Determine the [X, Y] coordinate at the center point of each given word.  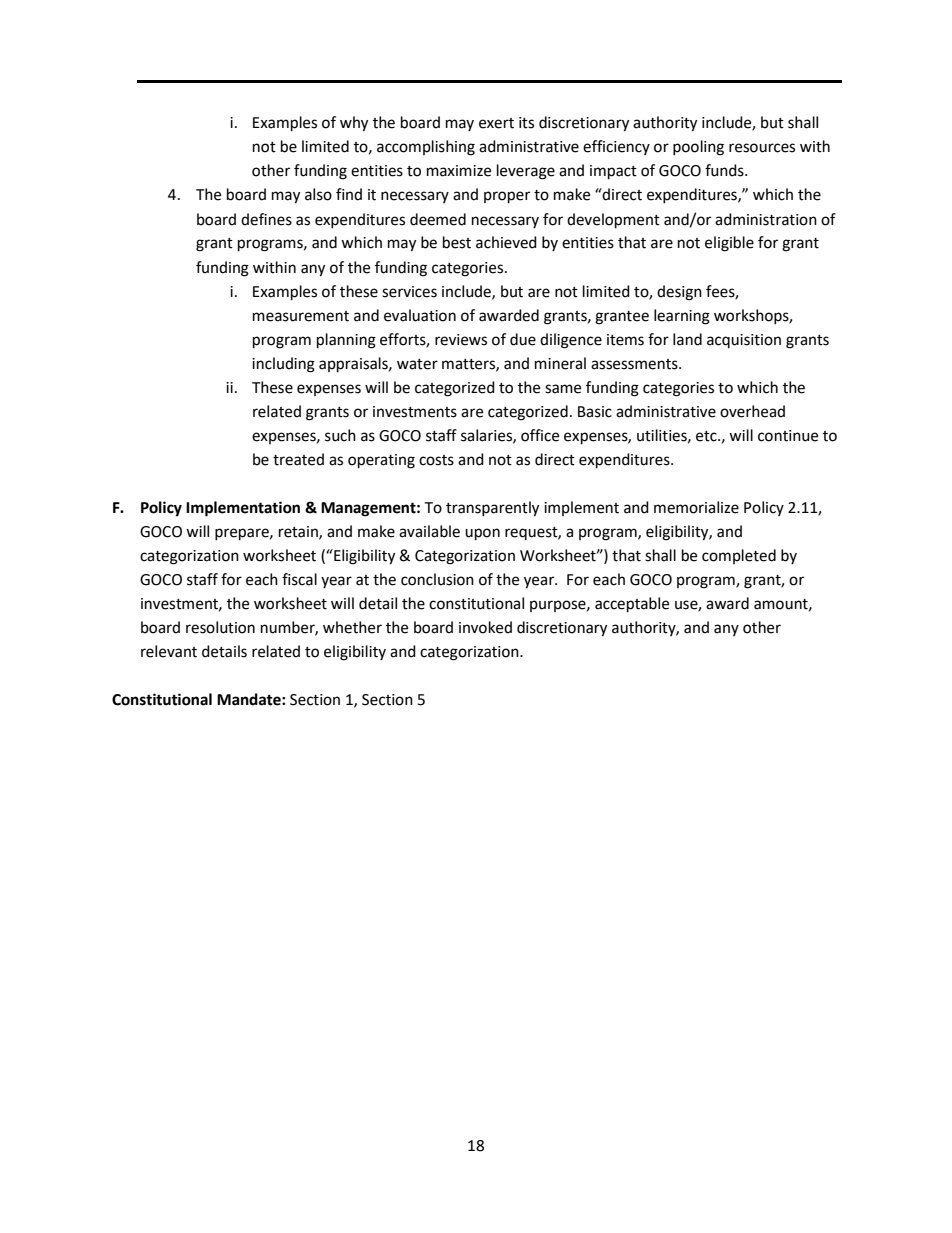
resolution [220, 627]
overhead [752, 411]
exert [496, 123]
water [417, 364]
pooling [698, 148]
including [283, 365]
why [354, 124]
